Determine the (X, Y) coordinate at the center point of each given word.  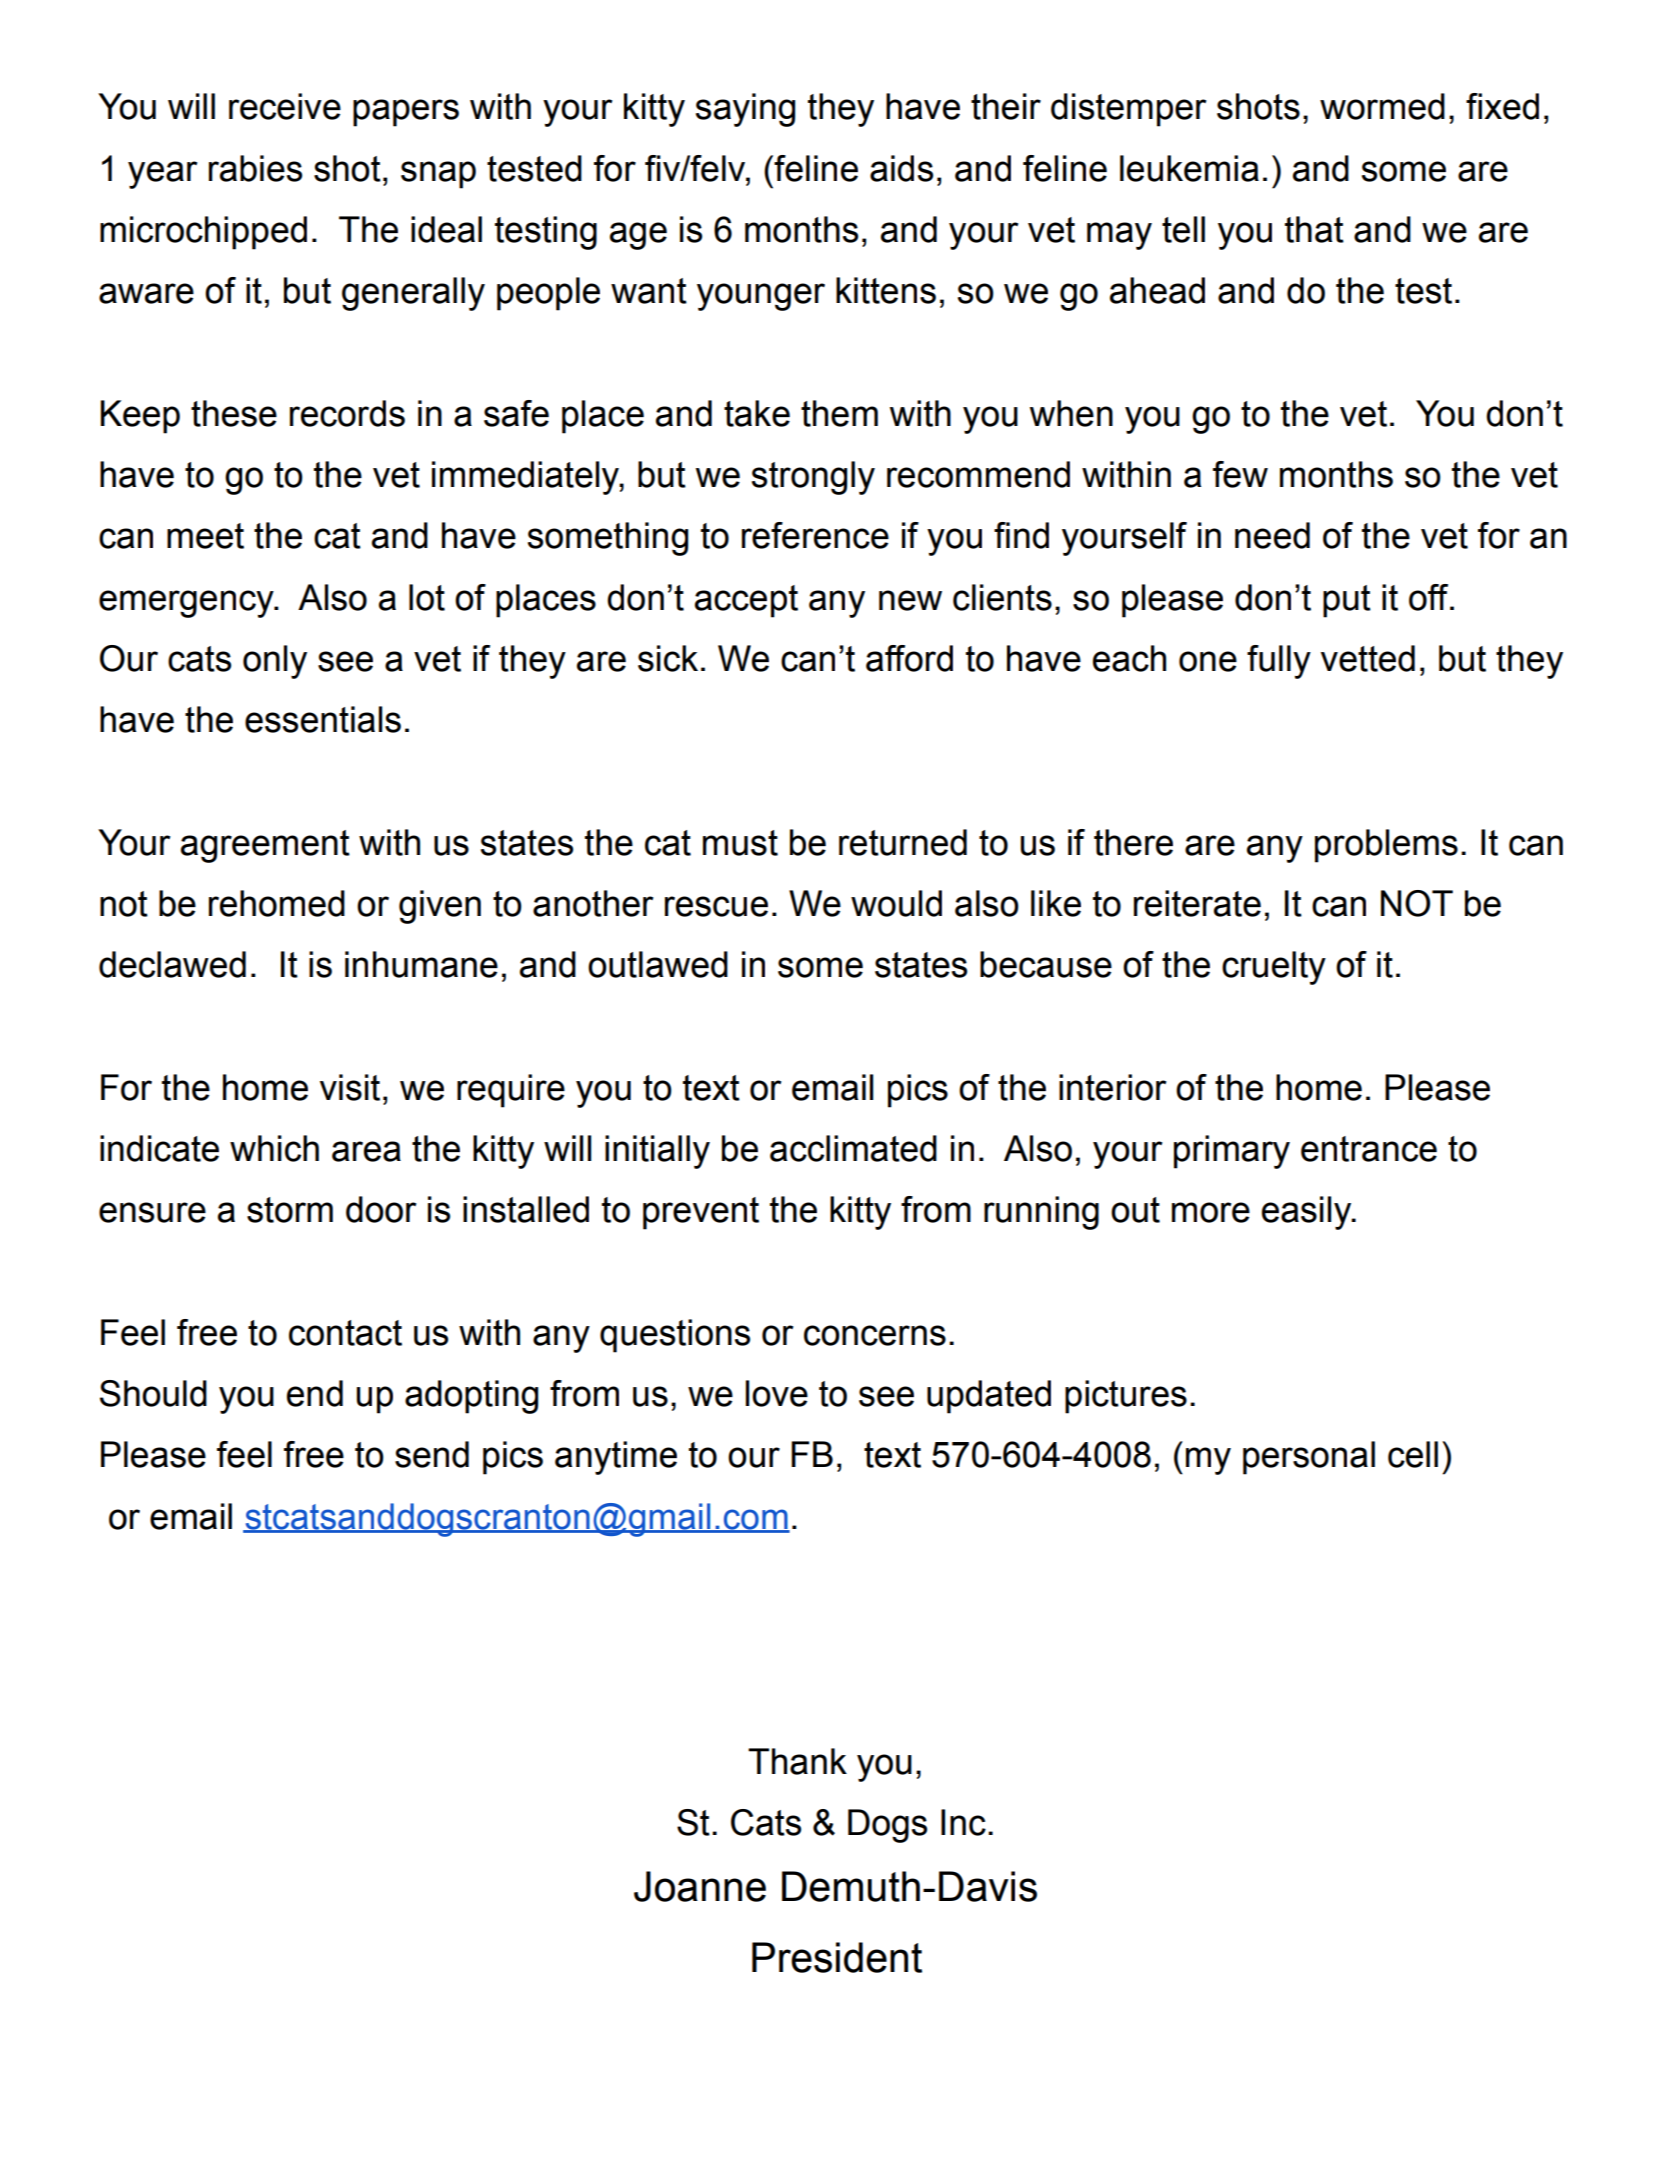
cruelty (1274, 968)
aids (901, 168)
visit (350, 1087)
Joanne (700, 1886)
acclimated (853, 1148)
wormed (1382, 106)
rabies (255, 168)
